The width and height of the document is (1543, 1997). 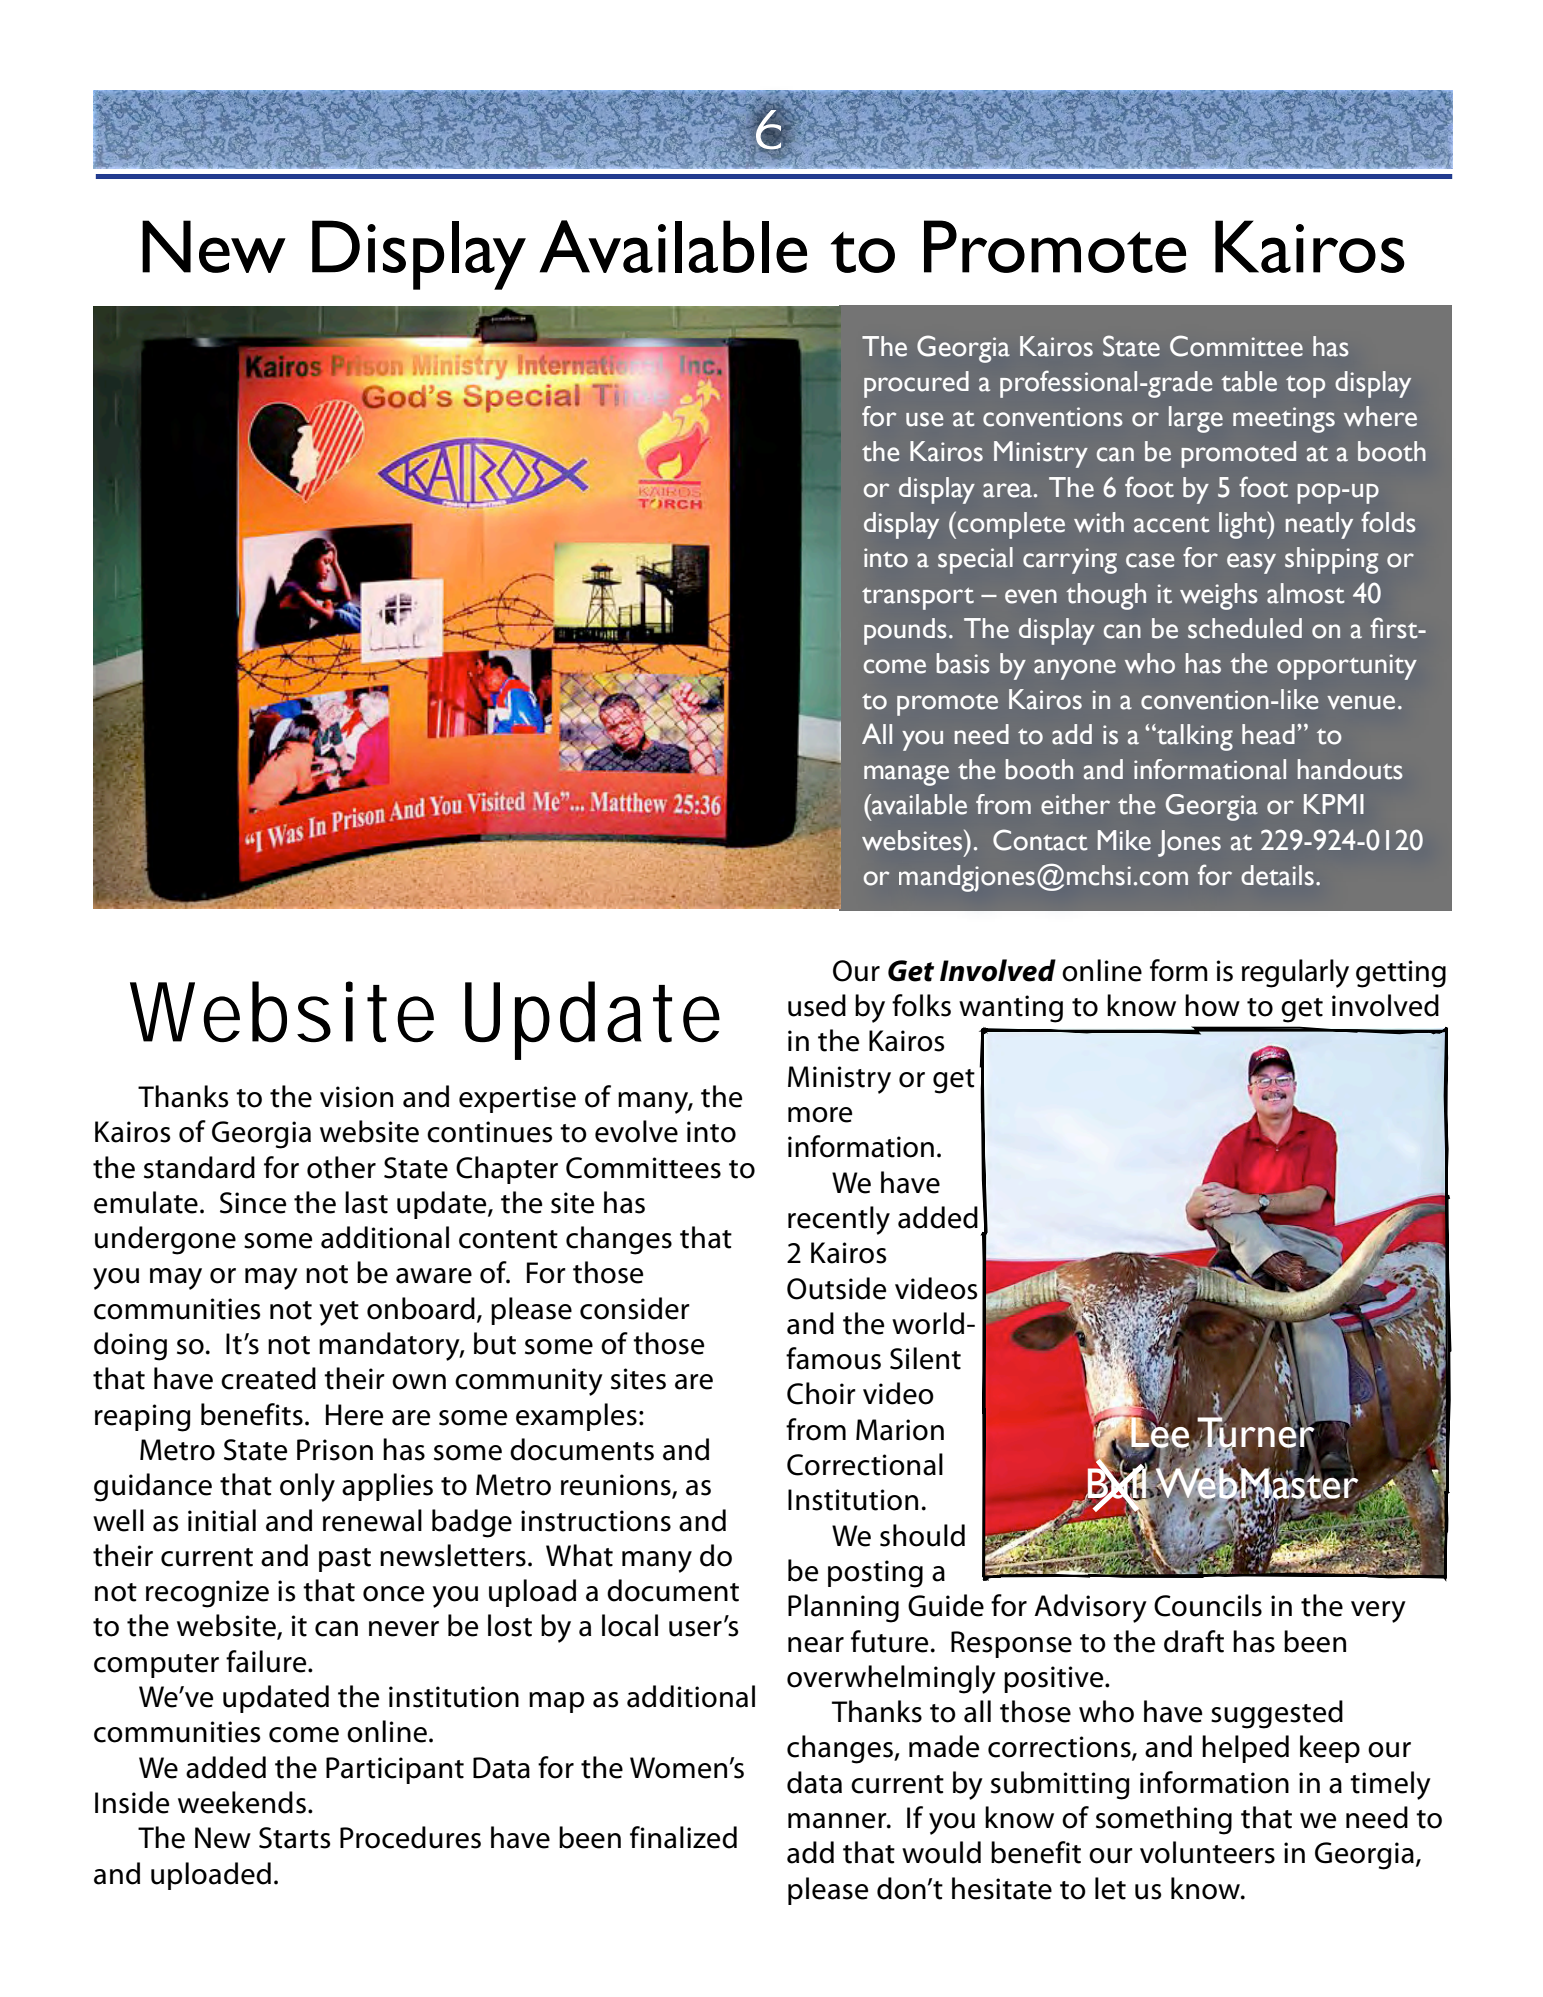 I want to click on procured, so click(x=916, y=384).
